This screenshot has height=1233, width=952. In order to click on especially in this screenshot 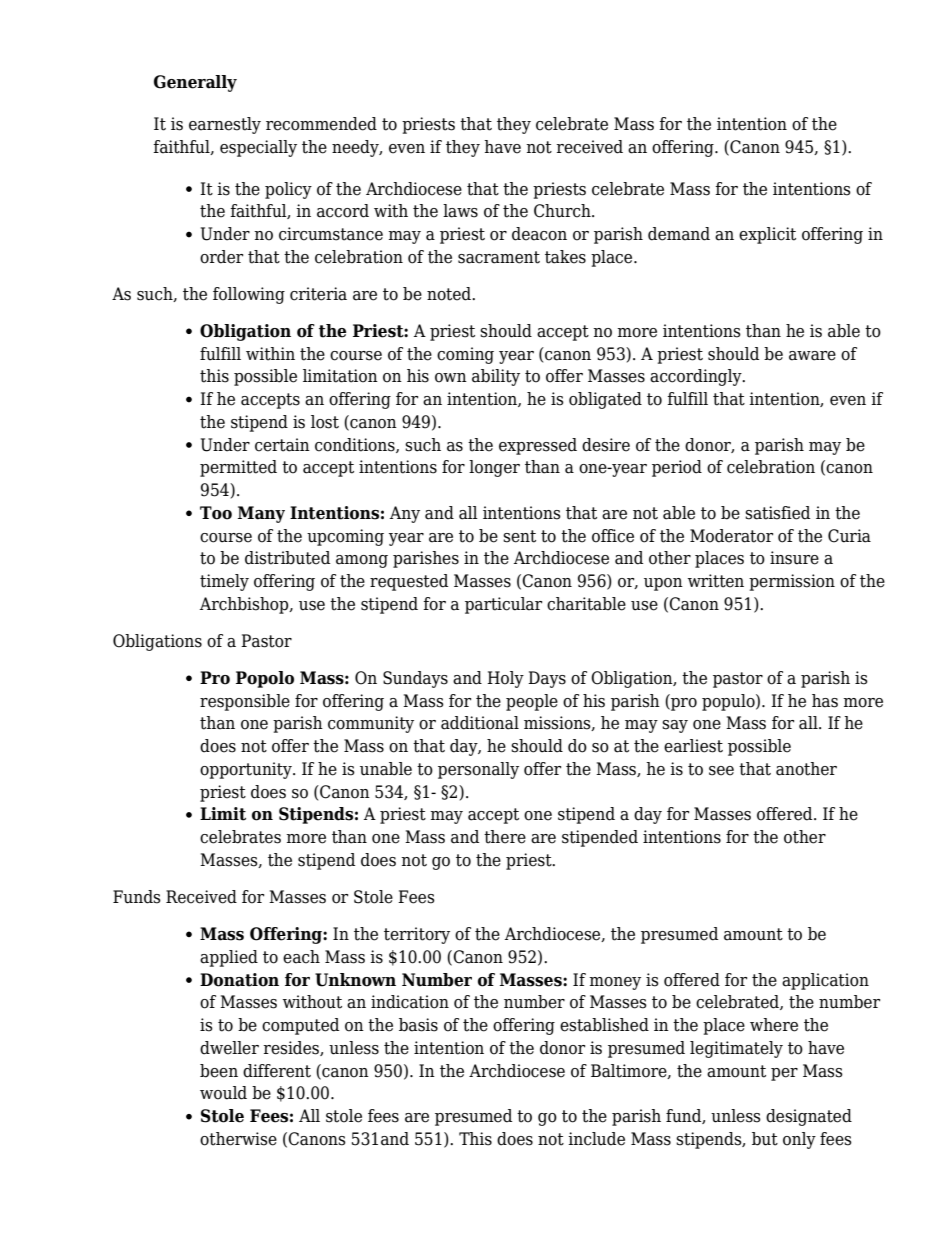, I will do `click(258, 148)`.
